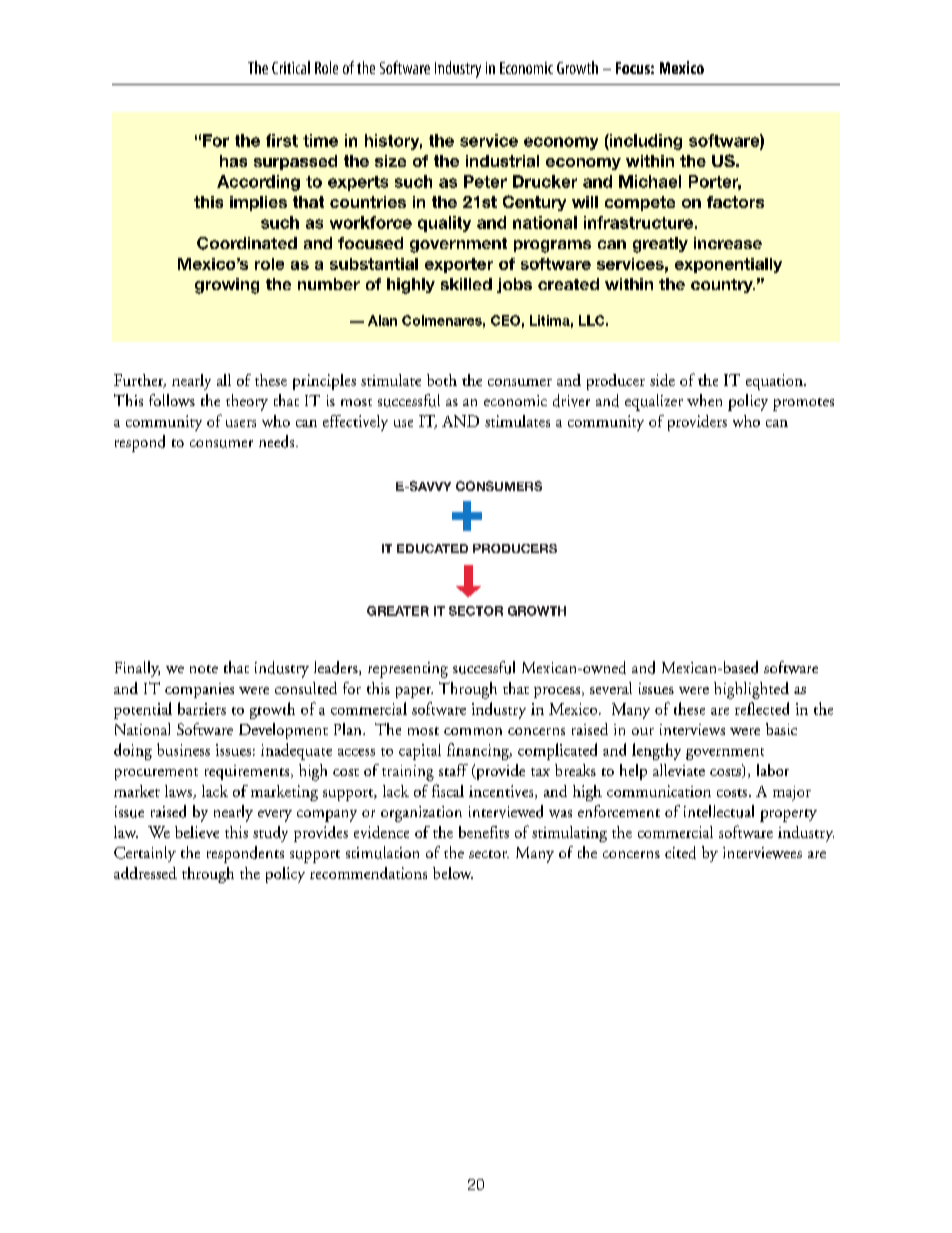 The height and width of the screenshot is (1233, 952). What do you see at coordinates (197, 832) in the screenshot?
I see `believe` at bounding box center [197, 832].
